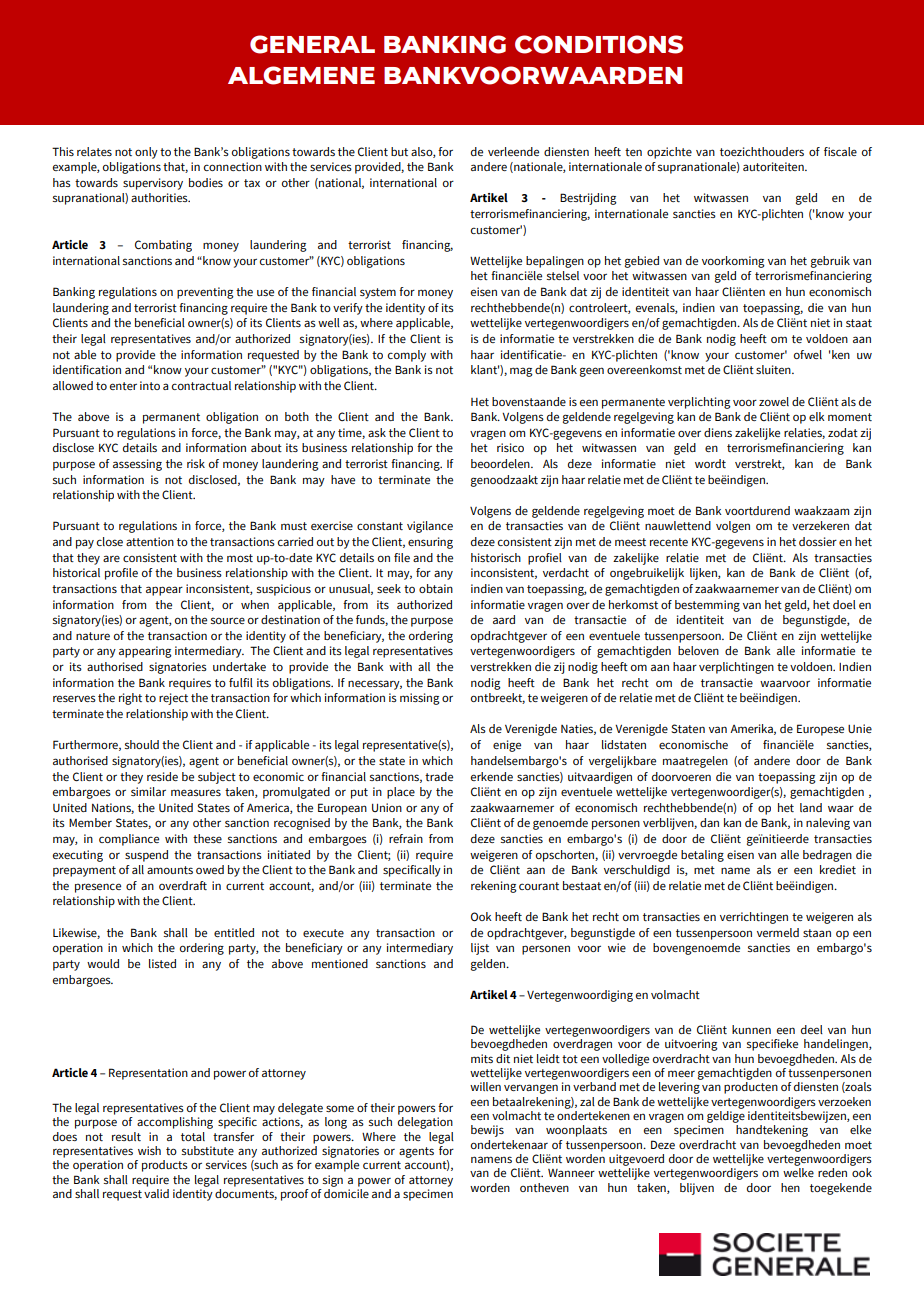  What do you see at coordinates (146, 153) in the image?
I see `only` at bounding box center [146, 153].
